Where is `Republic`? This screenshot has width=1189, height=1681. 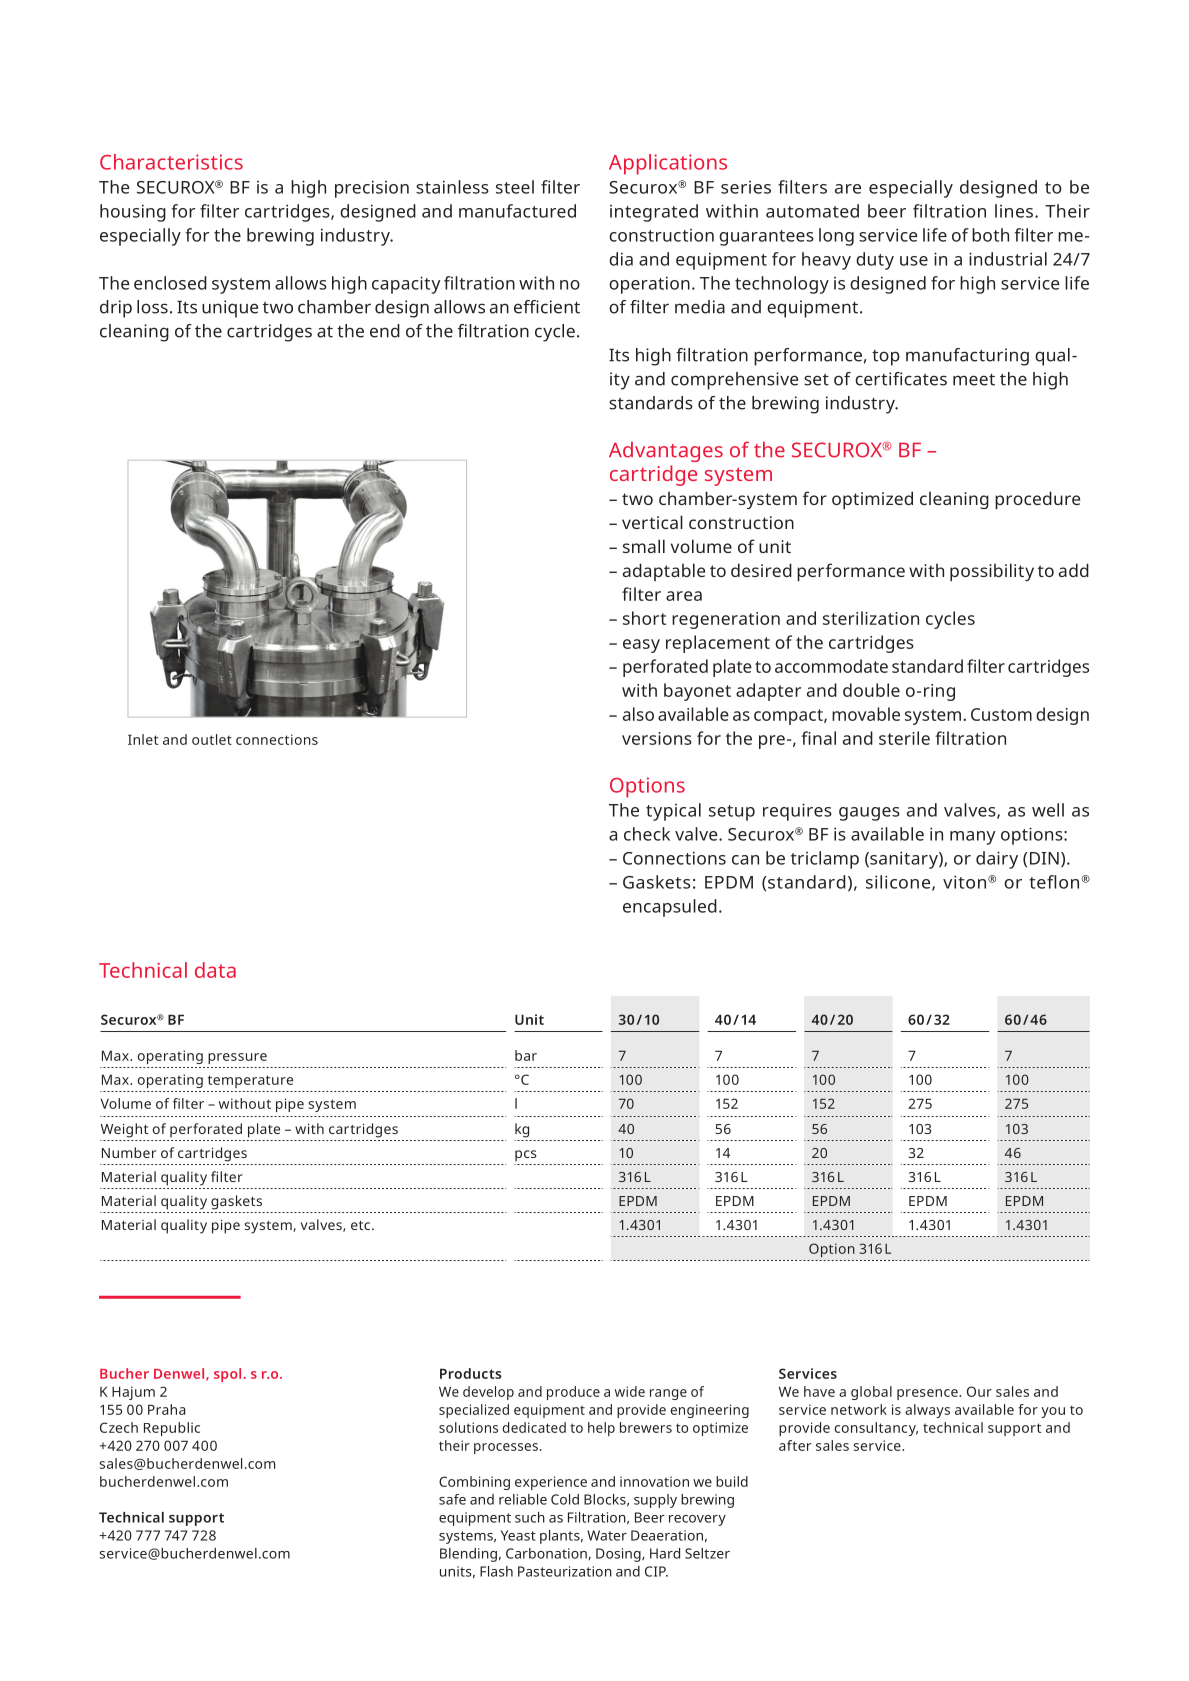 Republic is located at coordinates (172, 1429).
